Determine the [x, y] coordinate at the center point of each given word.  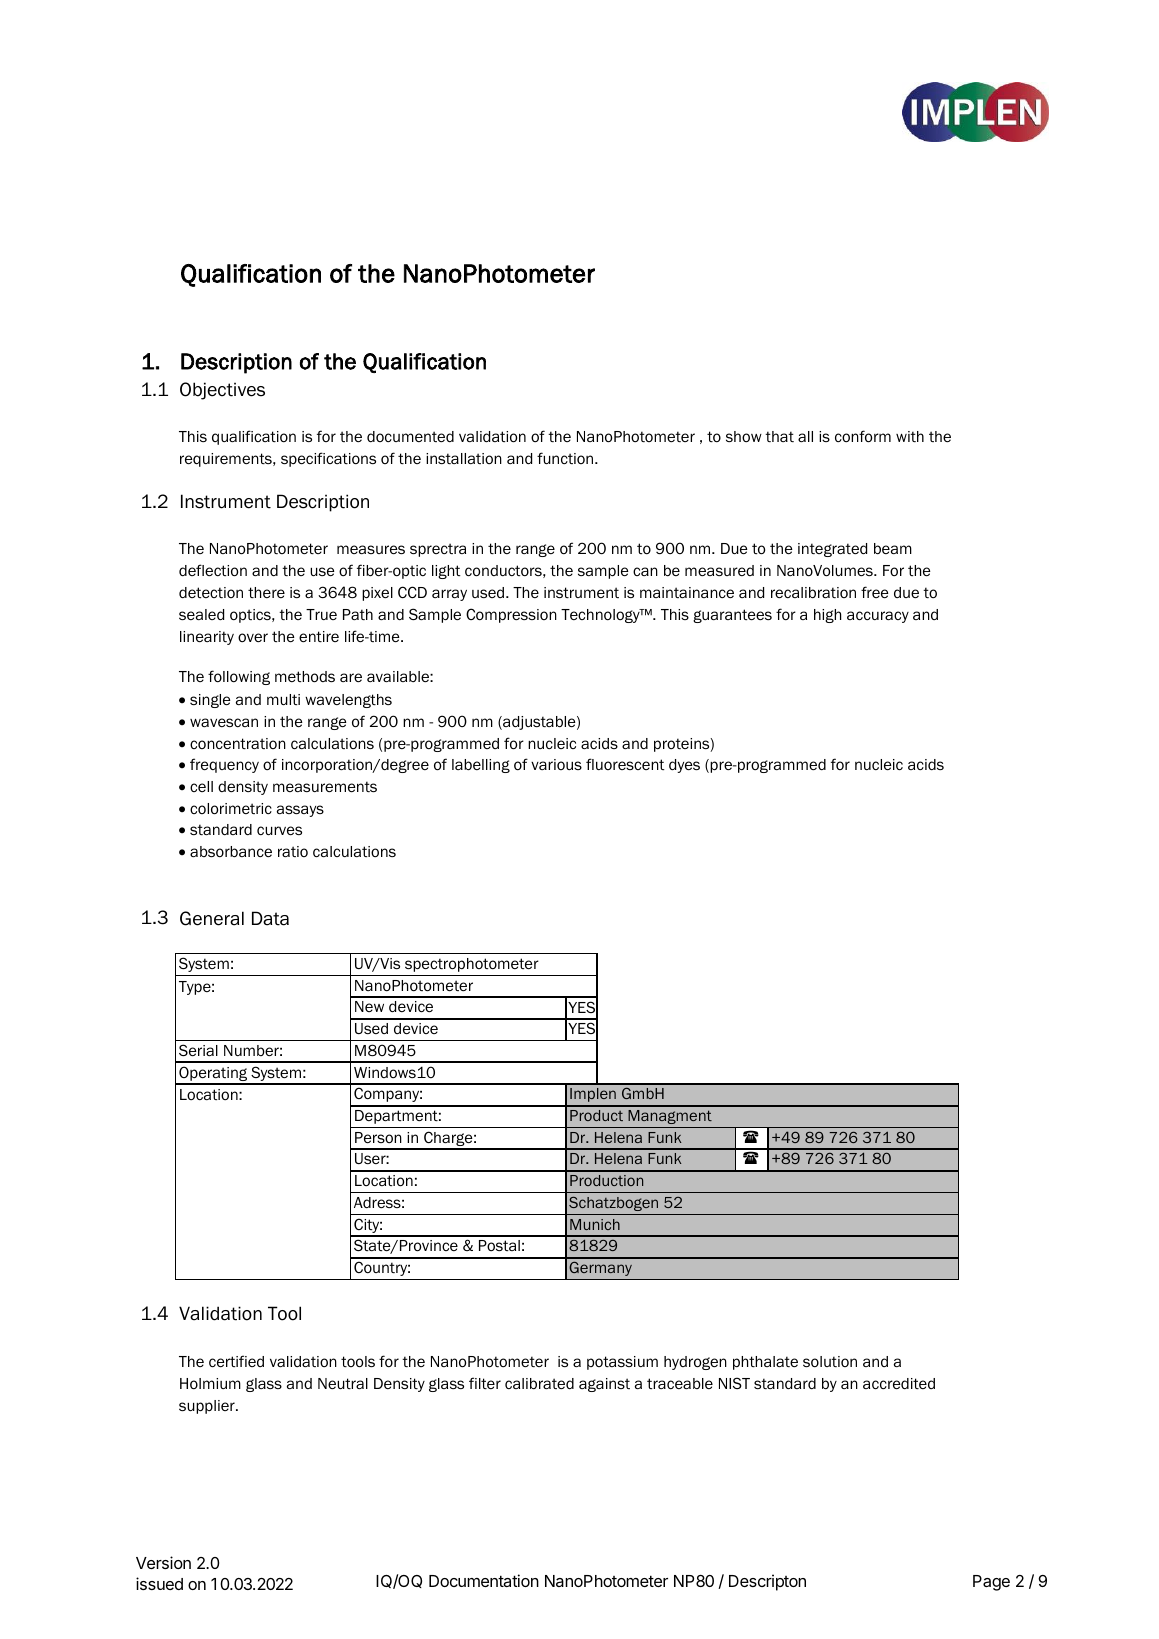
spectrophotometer [472, 965]
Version [163, 1562]
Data [270, 918]
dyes [684, 766]
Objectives [222, 391]
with [910, 436]
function [566, 458]
